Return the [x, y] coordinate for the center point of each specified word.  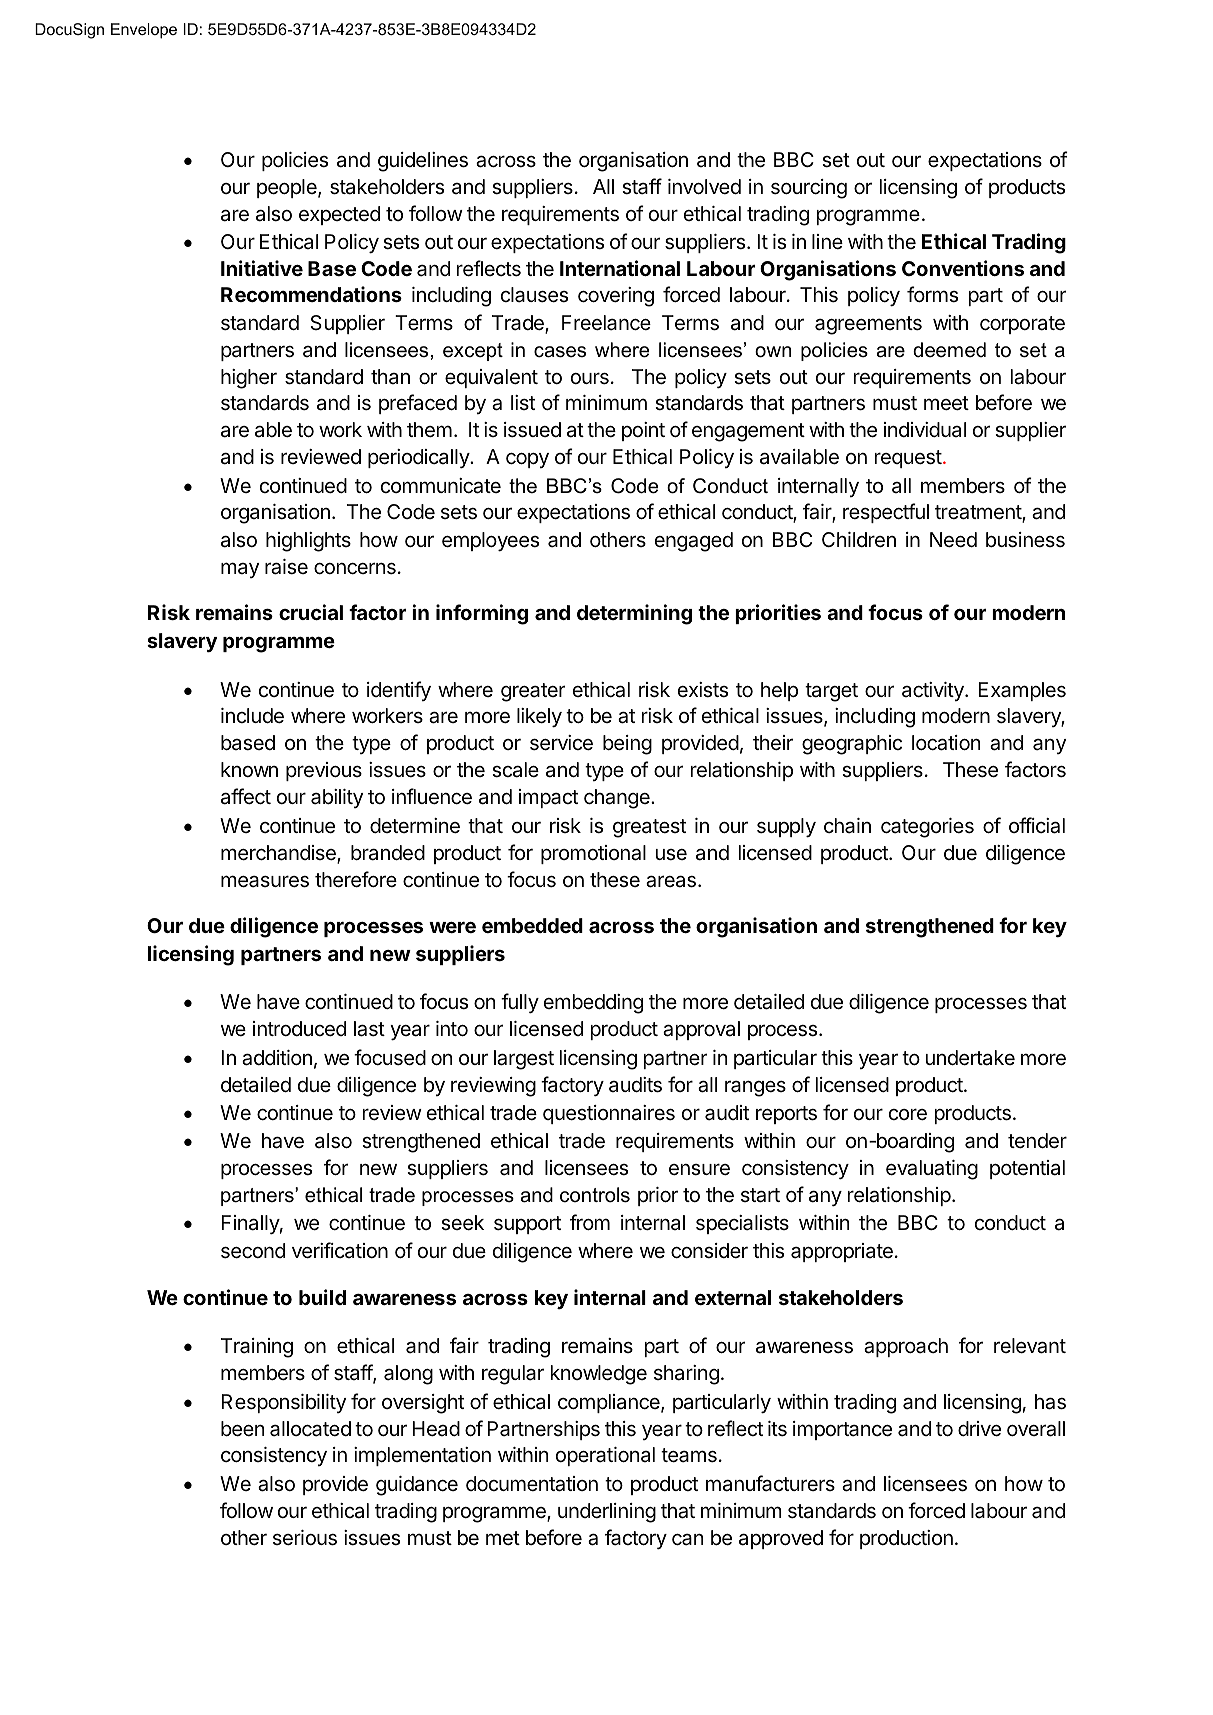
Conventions [963, 268]
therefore [356, 879]
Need [953, 540]
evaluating [932, 1170]
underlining [607, 1513]
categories [927, 828]
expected [339, 215]
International [620, 268]
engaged [694, 542]
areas [671, 881]
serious [305, 1538]
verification [340, 1250]
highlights [308, 542]
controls [595, 1195]
